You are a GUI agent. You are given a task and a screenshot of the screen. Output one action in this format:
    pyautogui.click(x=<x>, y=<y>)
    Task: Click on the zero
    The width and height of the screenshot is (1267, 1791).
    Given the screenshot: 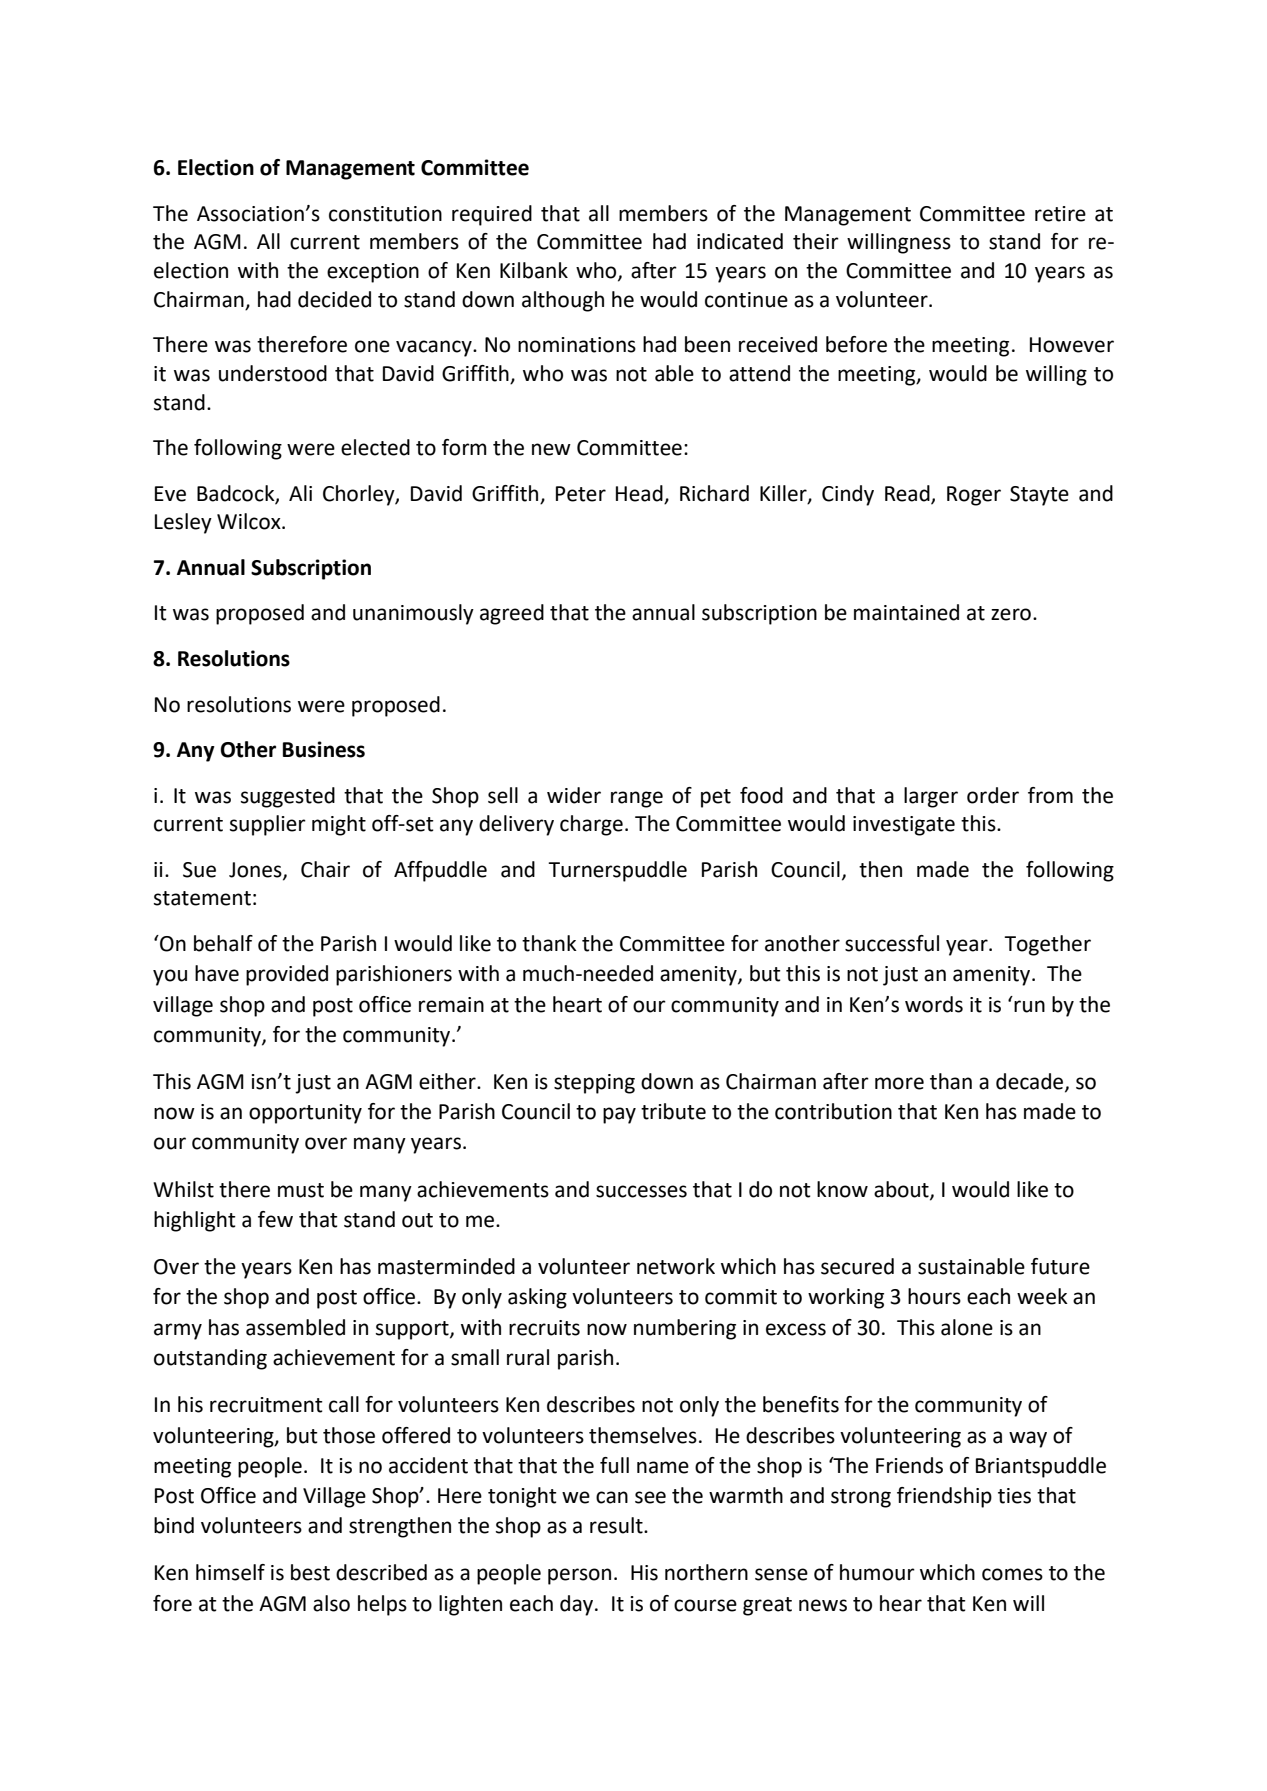 What is the action you would take?
    pyautogui.click(x=1011, y=614)
